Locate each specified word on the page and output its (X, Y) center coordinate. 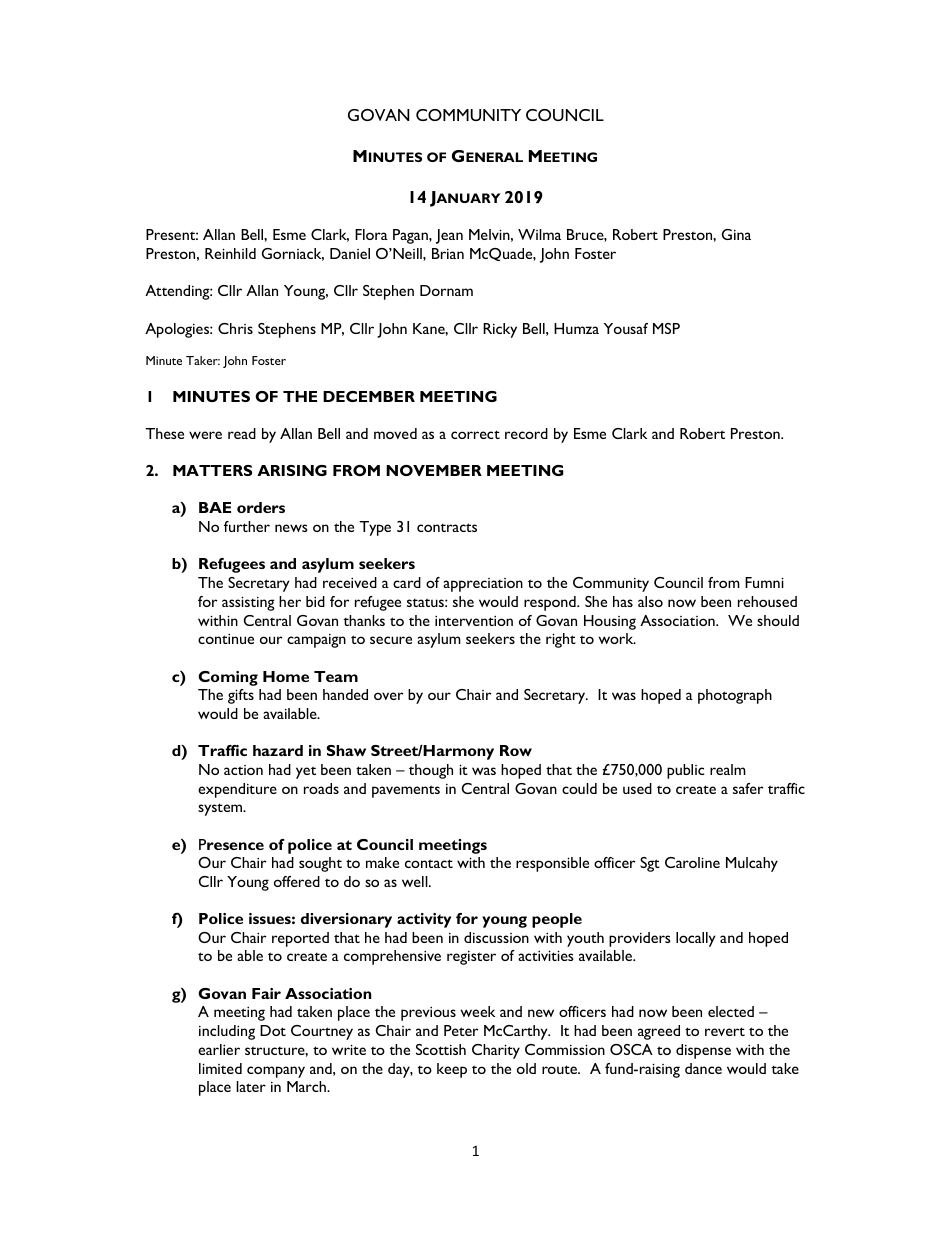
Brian (448, 253)
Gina (736, 234)
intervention (474, 621)
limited (220, 1068)
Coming (228, 678)
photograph (735, 696)
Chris (235, 328)
